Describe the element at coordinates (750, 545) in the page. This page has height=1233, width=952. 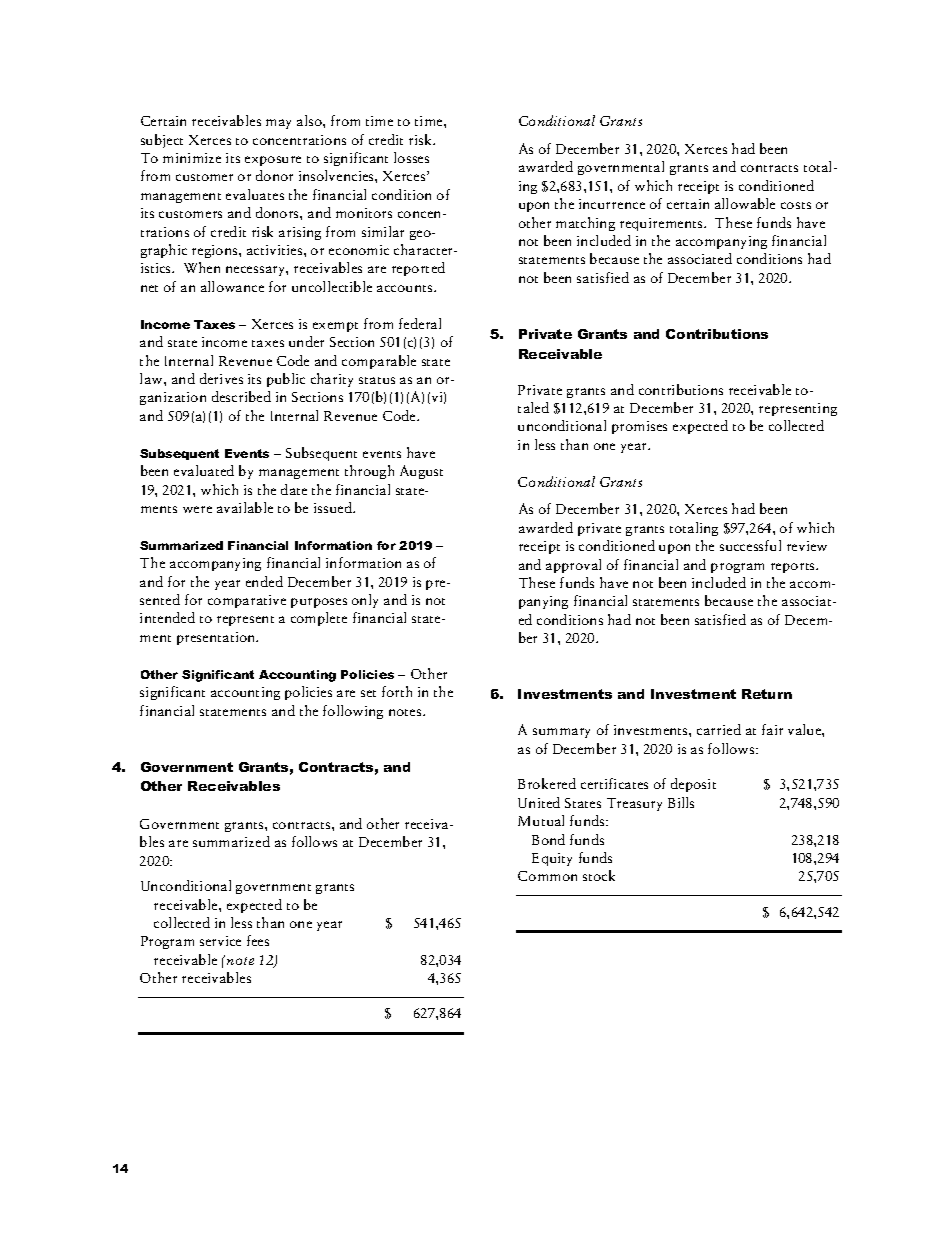
I see `successful` at that location.
